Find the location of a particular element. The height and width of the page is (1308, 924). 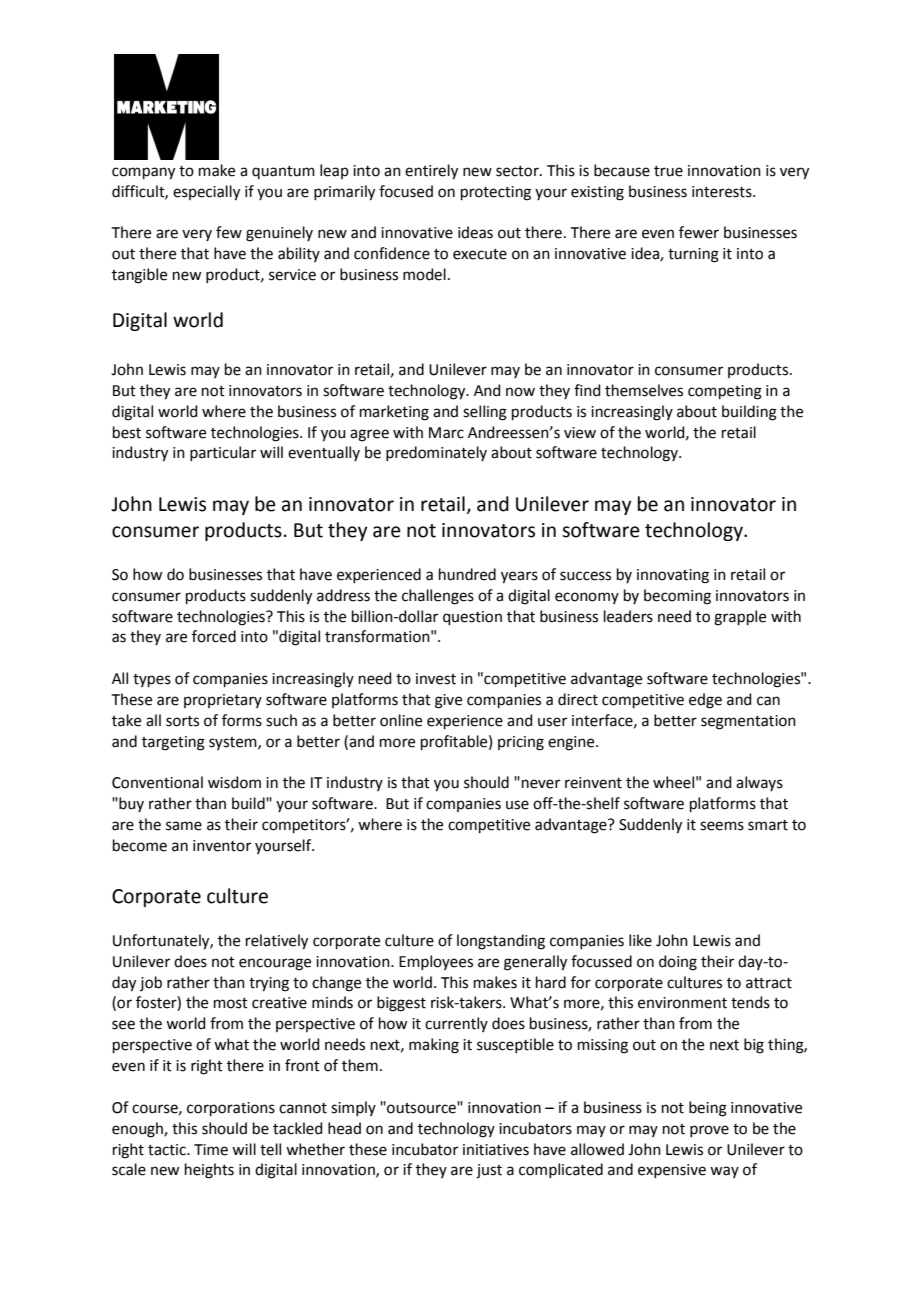

proprietary is located at coordinates (223, 701).
